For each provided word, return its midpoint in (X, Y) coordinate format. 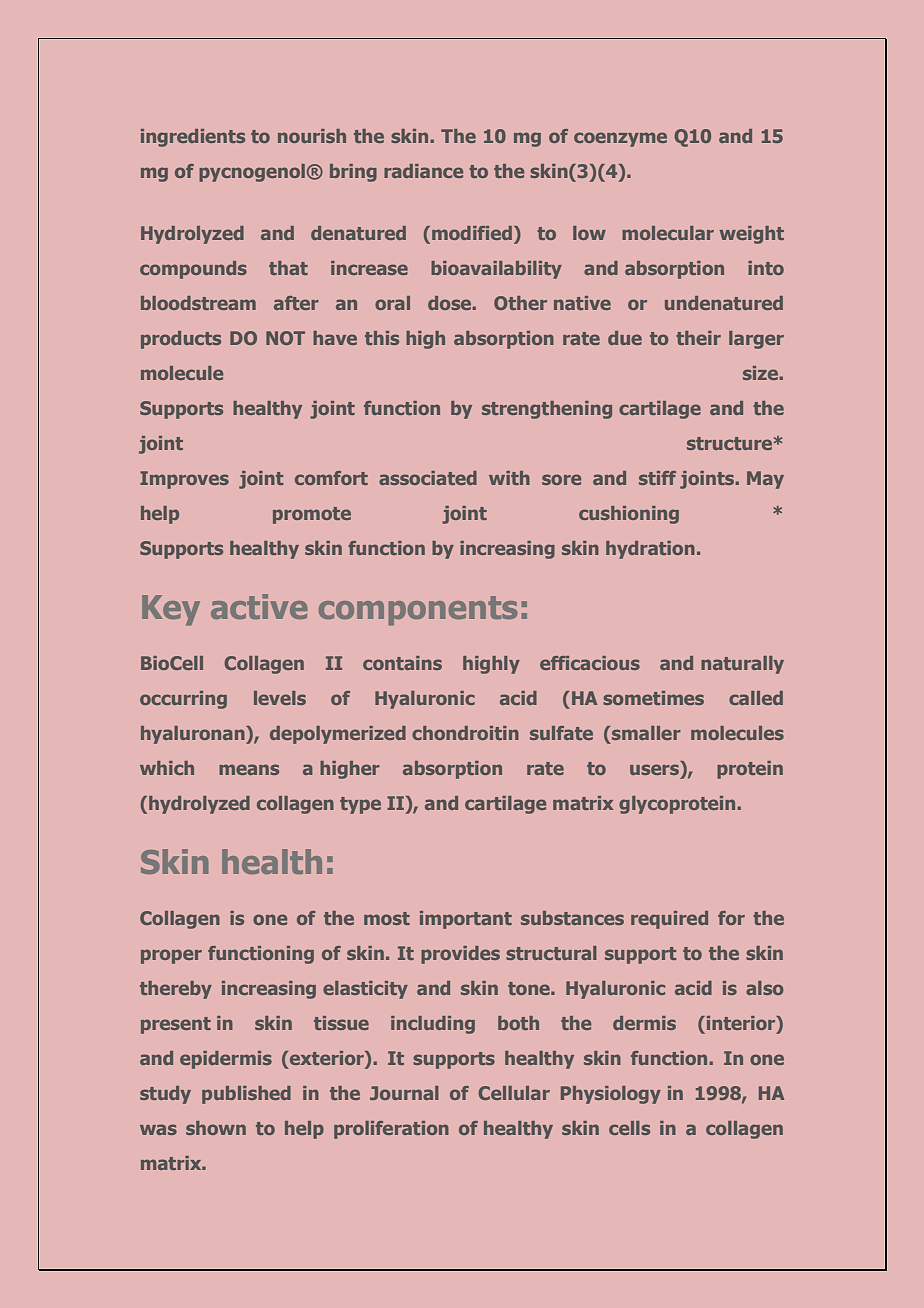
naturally (742, 665)
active (259, 606)
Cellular (514, 1093)
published (246, 1095)
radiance (423, 171)
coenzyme (620, 139)
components (418, 611)
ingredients (193, 138)
